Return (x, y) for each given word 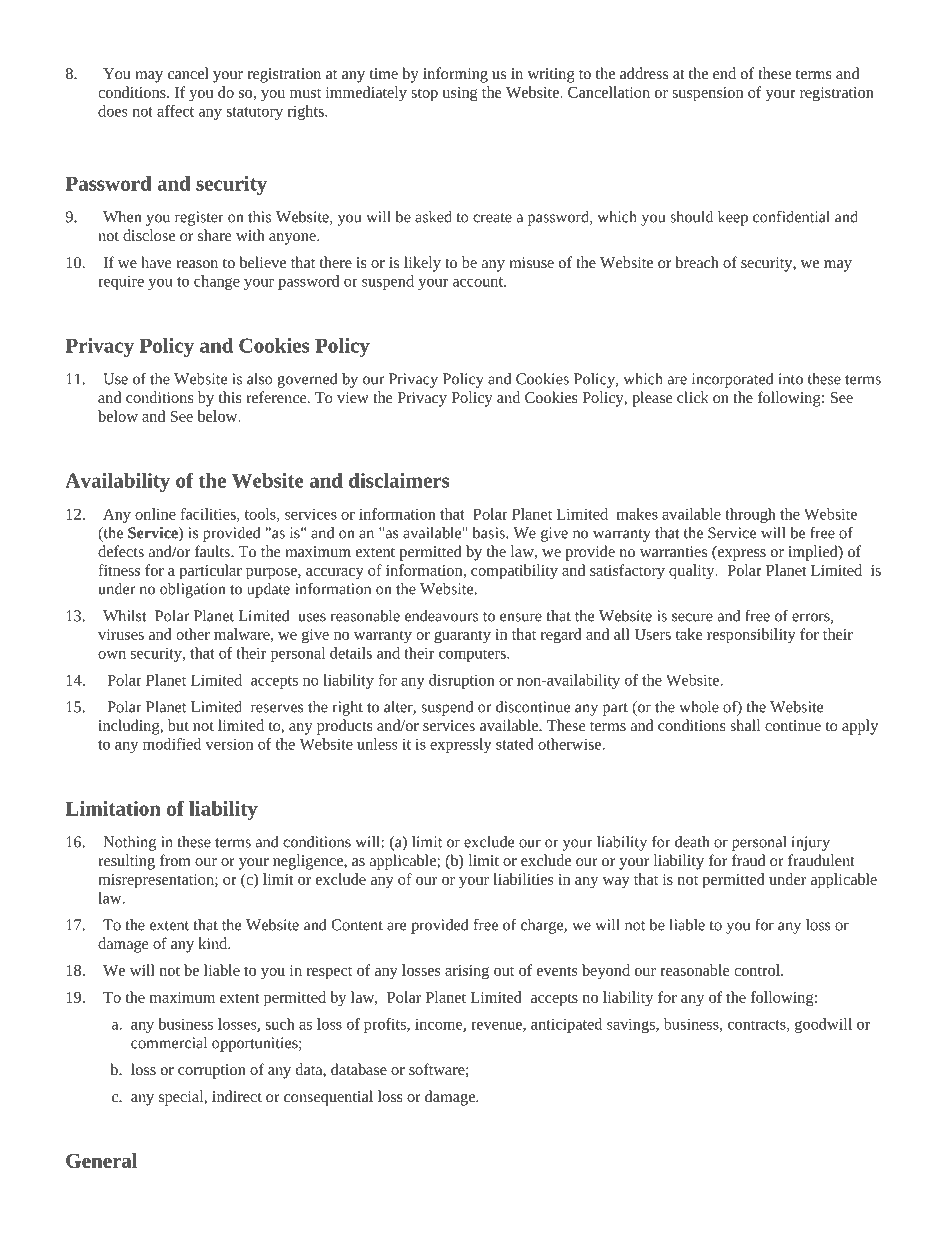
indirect (237, 1096)
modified (172, 744)
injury (811, 843)
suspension (707, 94)
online (155, 514)
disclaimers (399, 480)
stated (515, 744)
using (460, 94)
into (791, 379)
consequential (328, 1098)
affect (175, 111)
